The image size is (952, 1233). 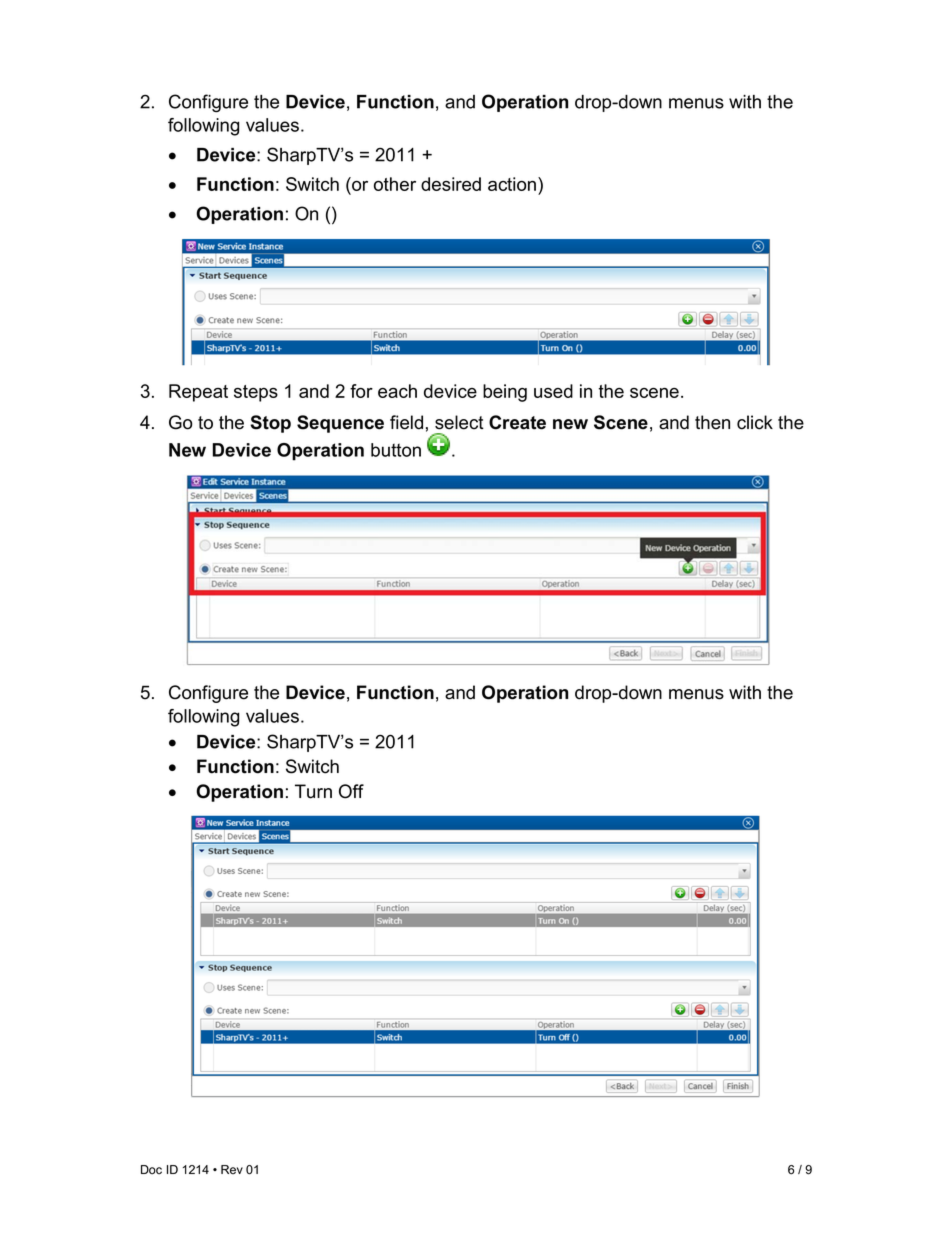 What do you see at coordinates (755, 422) in the page?
I see `click` at bounding box center [755, 422].
